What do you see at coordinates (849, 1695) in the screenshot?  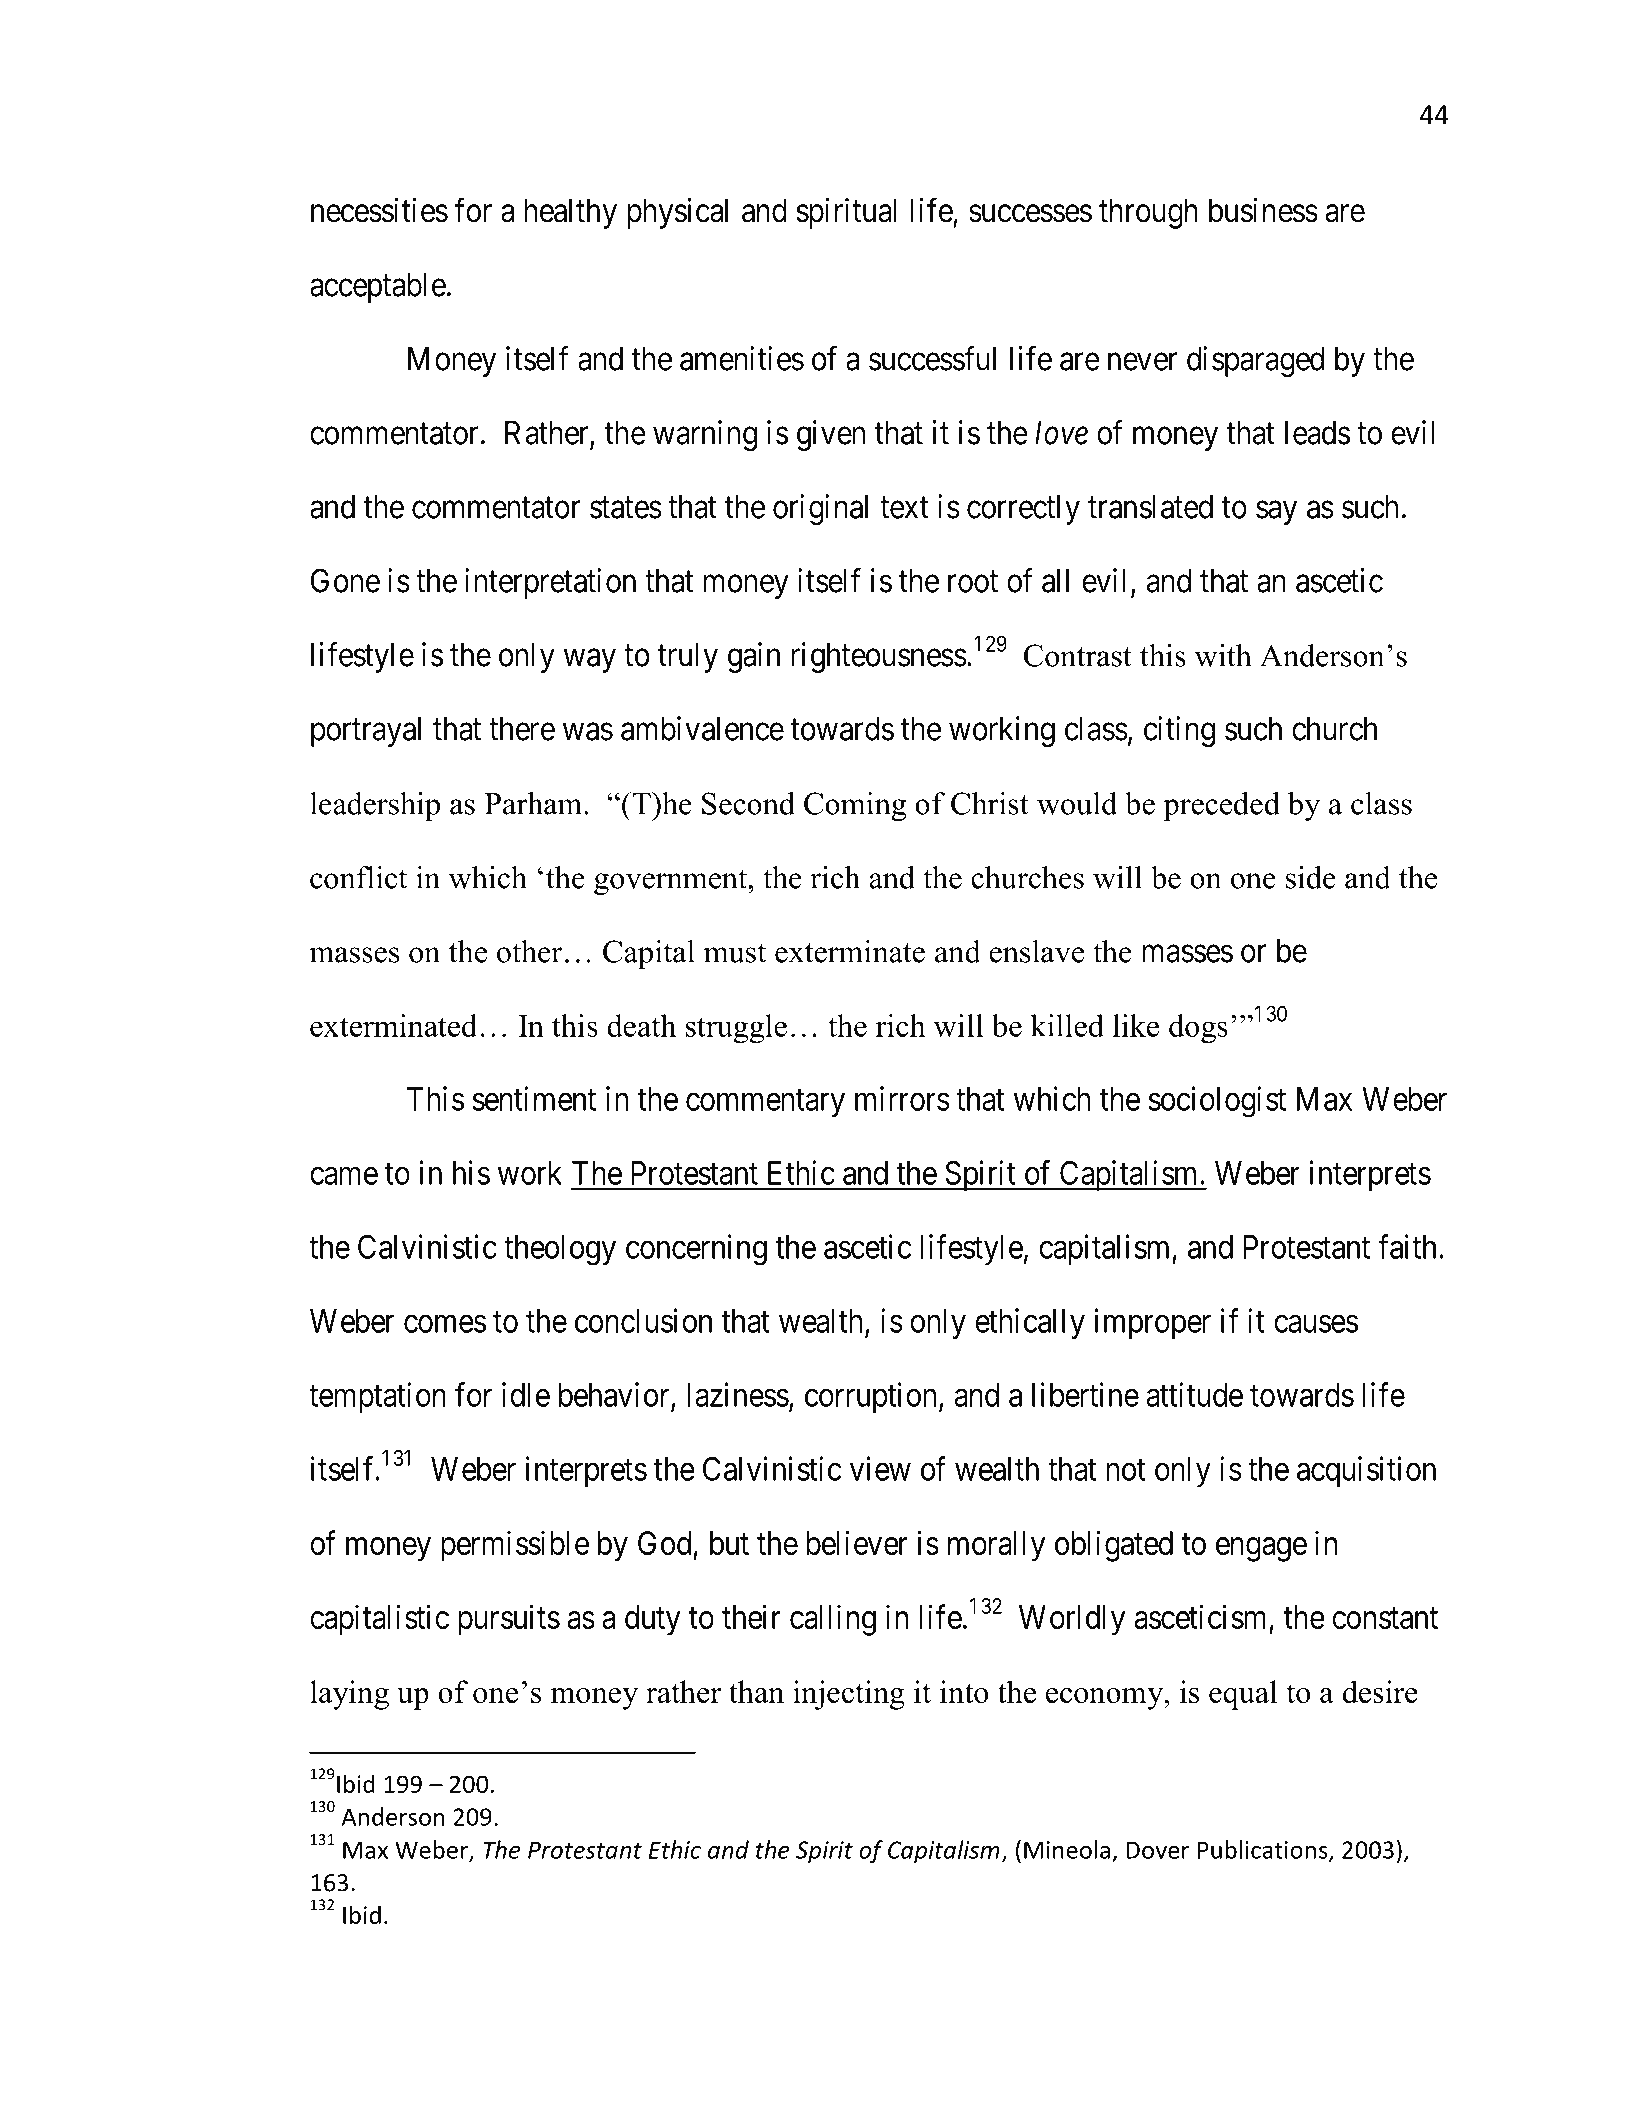 I see `injecting` at bounding box center [849, 1695].
